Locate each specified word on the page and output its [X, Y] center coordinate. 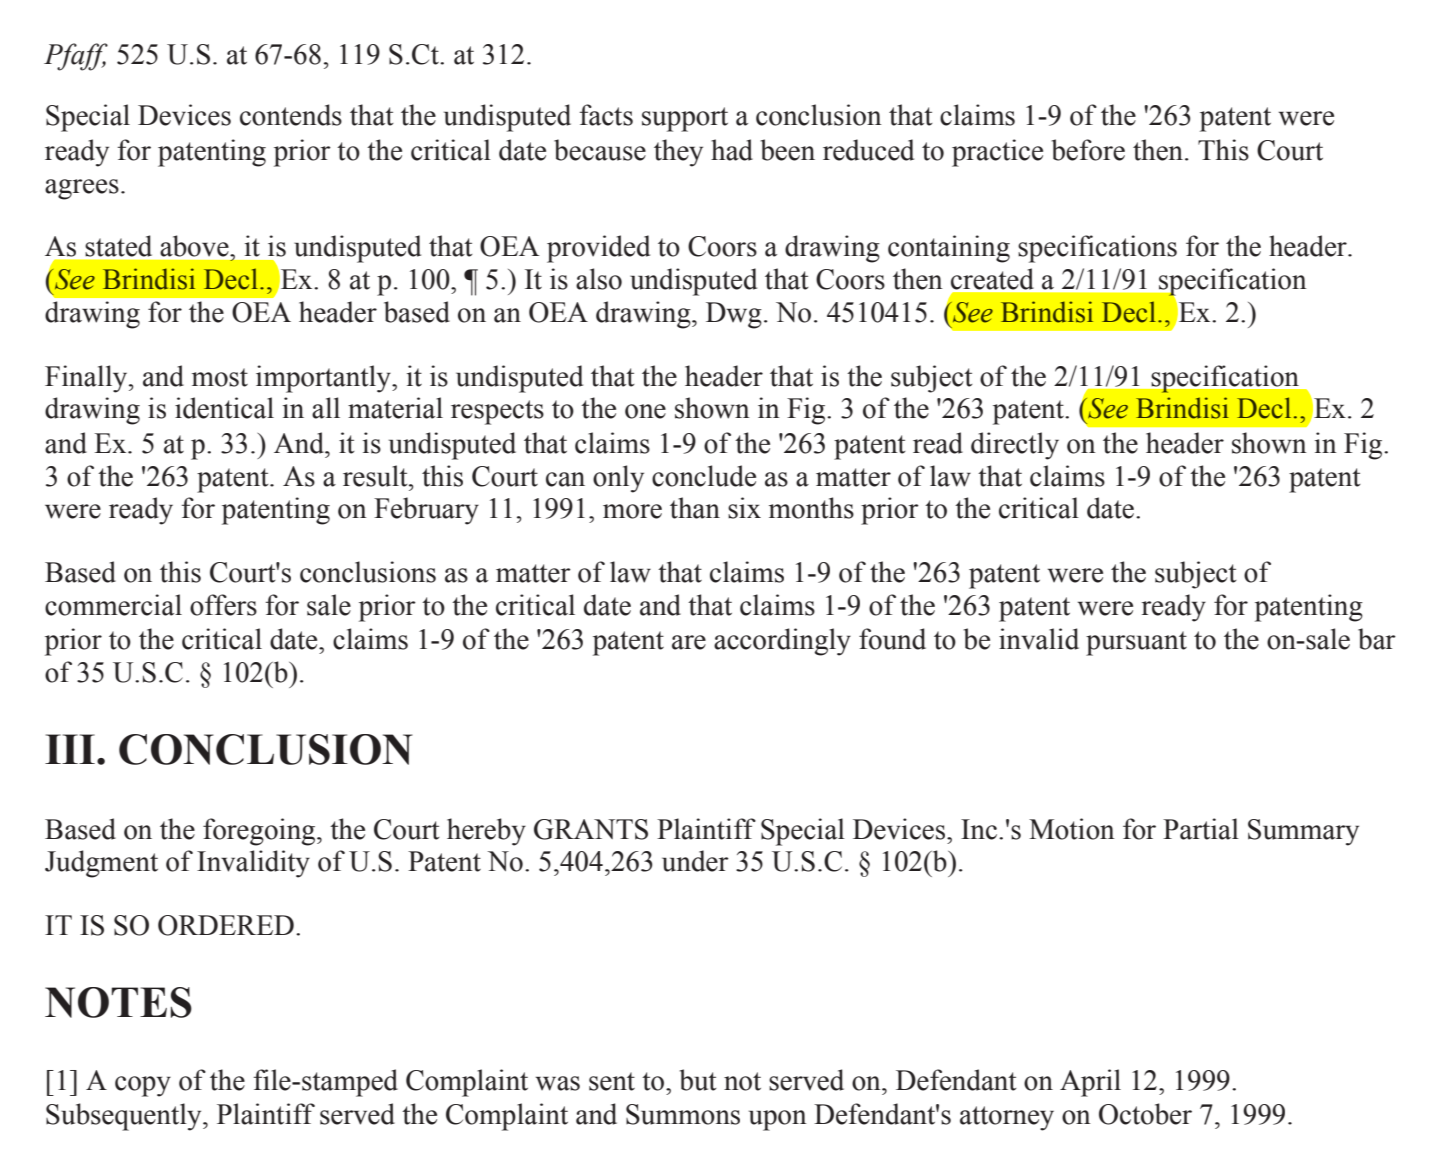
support [685, 119]
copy [143, 1086]
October [1145, 1114]
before [1088, 150]
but [698, 1080]
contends [291, 115]
